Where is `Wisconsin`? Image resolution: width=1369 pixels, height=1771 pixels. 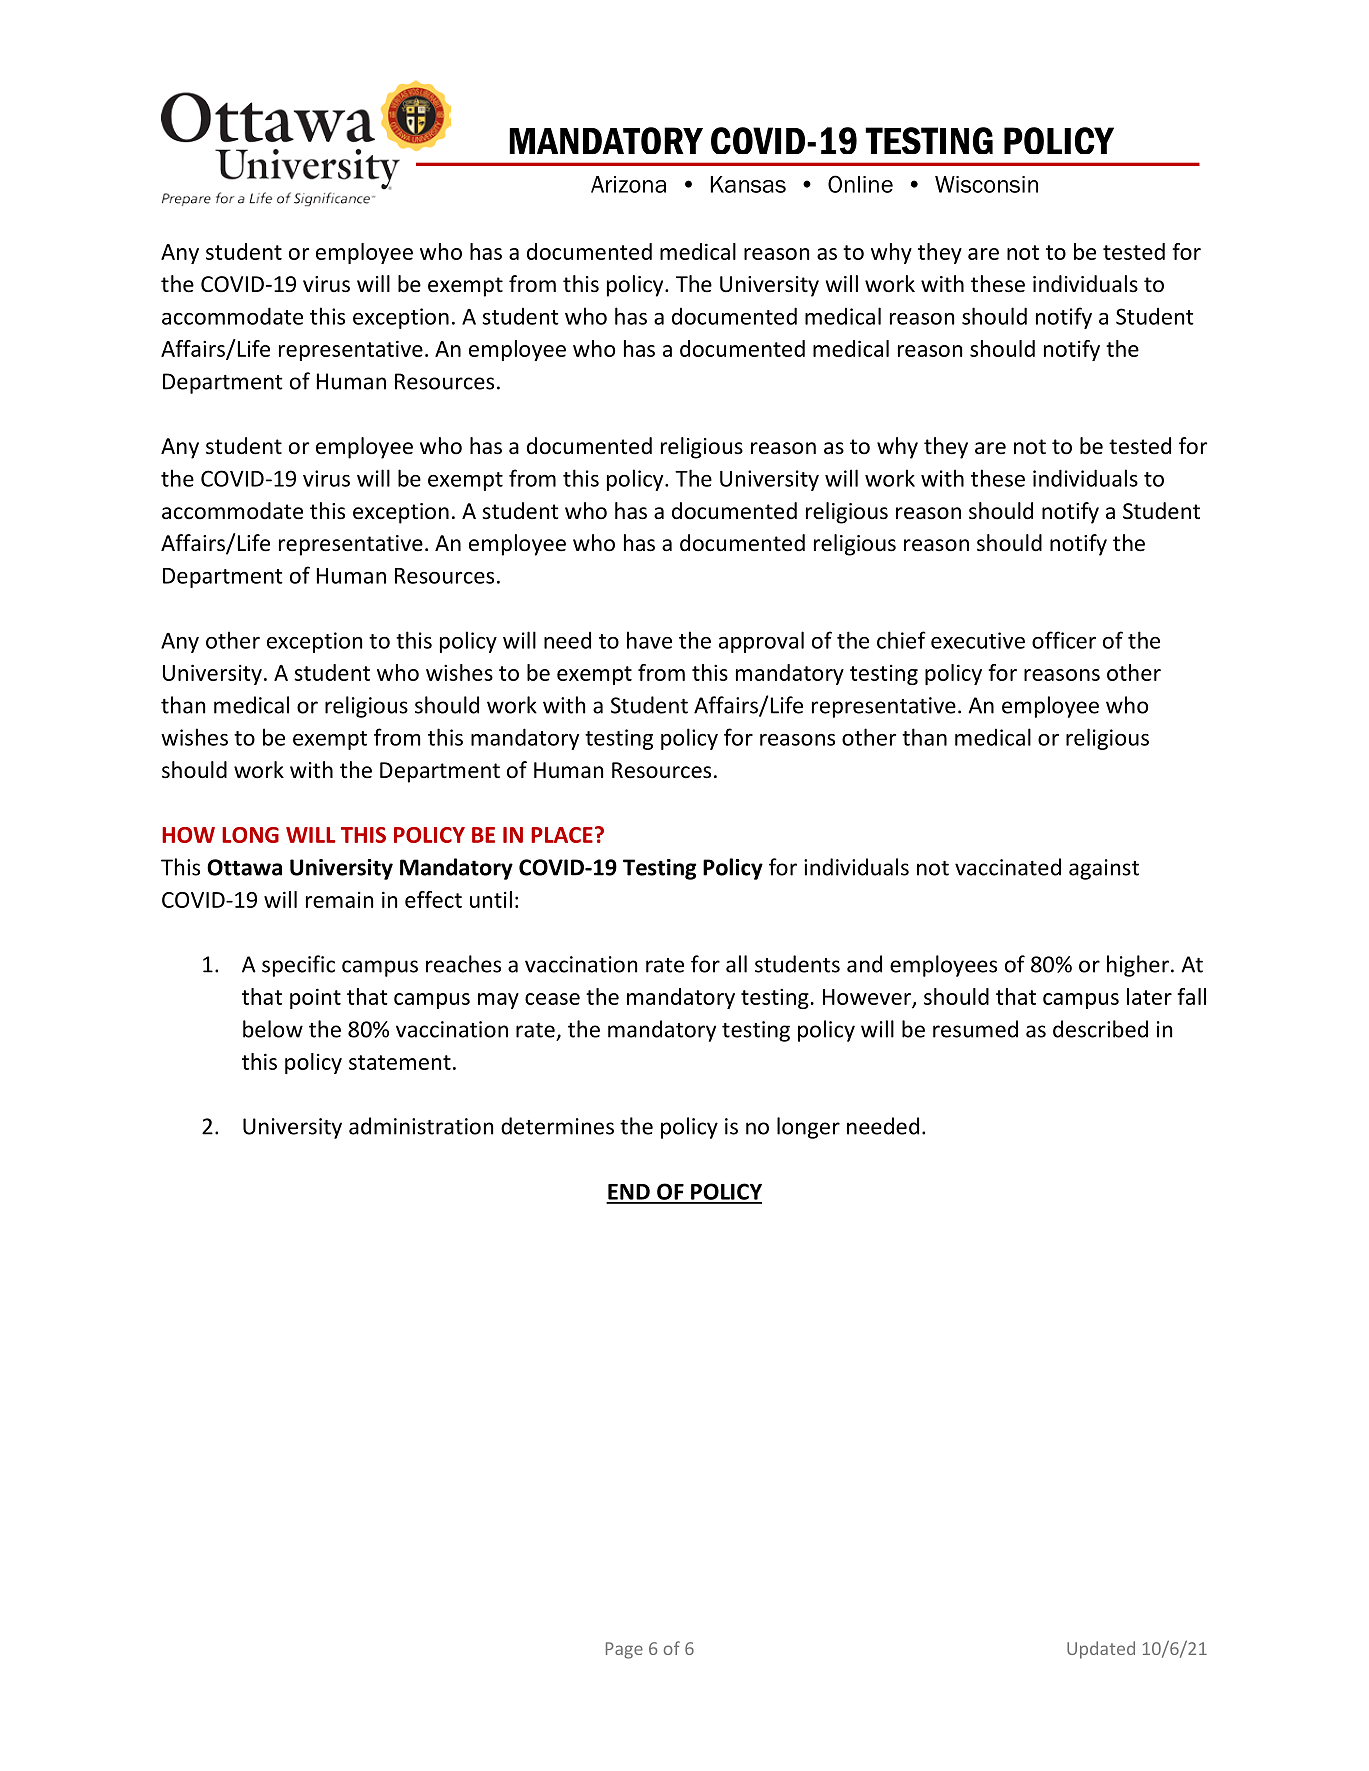 Wisconsin is located at coordinates (986, 184).
